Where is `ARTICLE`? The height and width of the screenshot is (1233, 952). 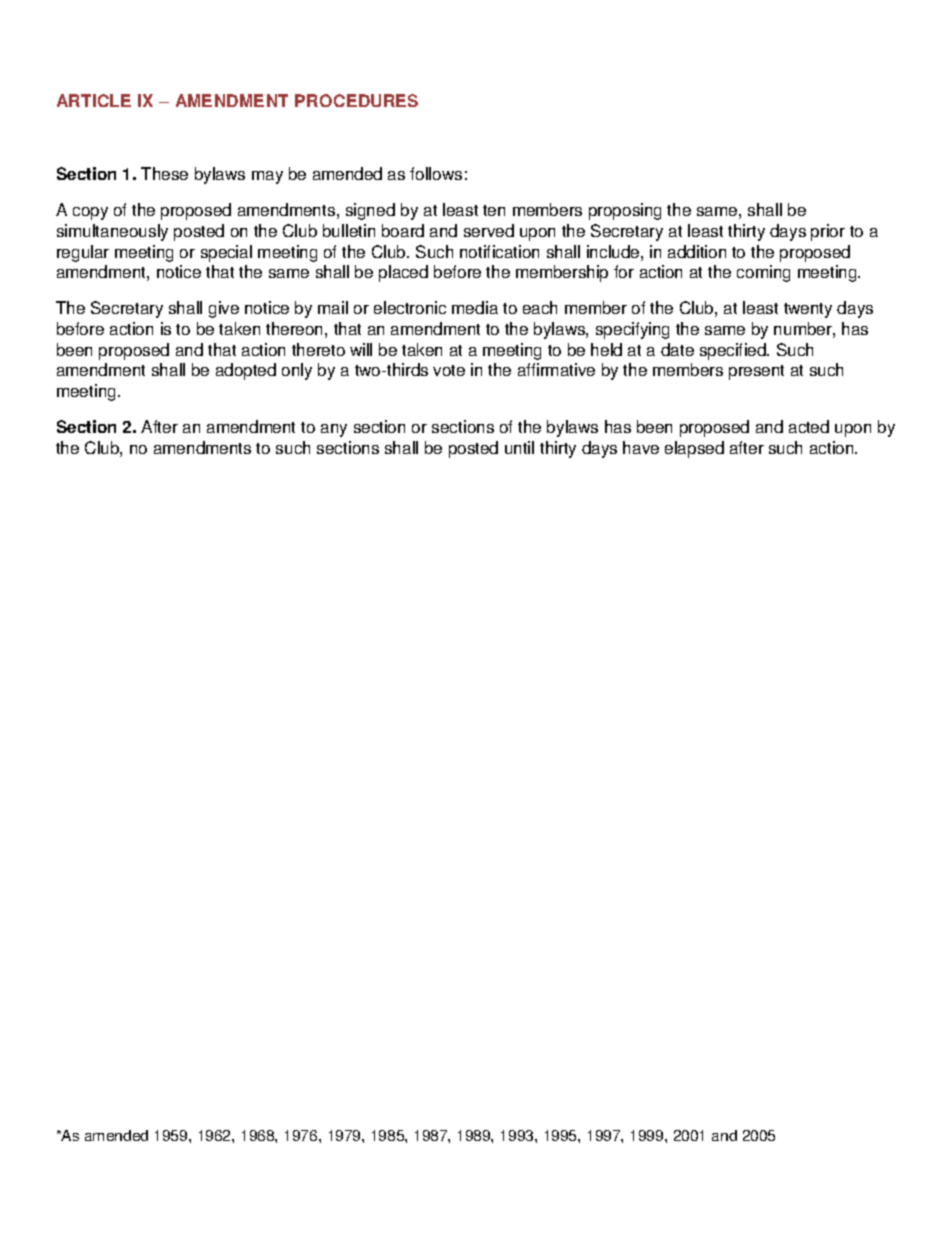 ARTICLE is located at coordinates (94, 100).
